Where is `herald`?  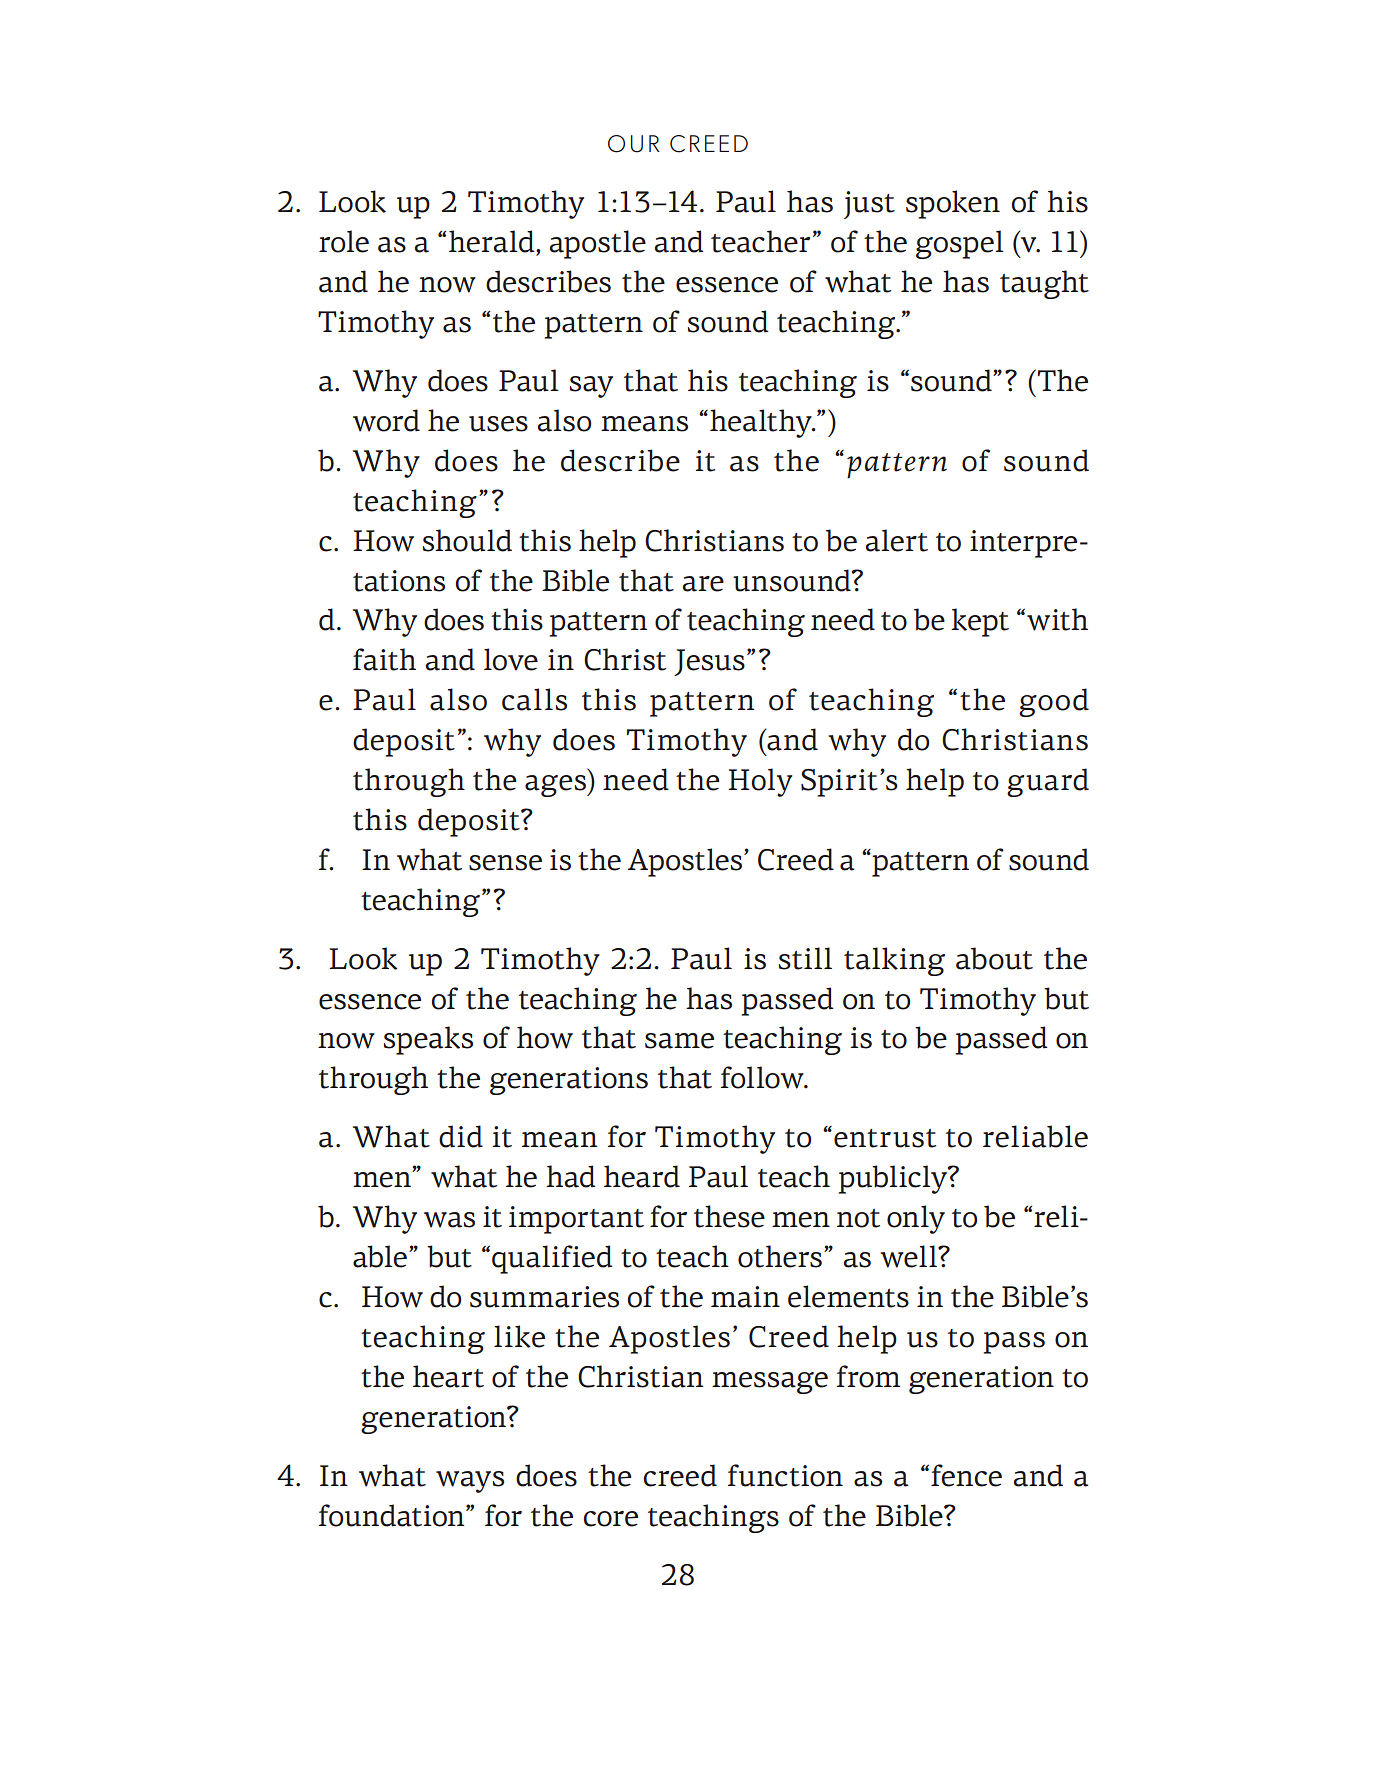
herald is located at coordinates (493, 242).
